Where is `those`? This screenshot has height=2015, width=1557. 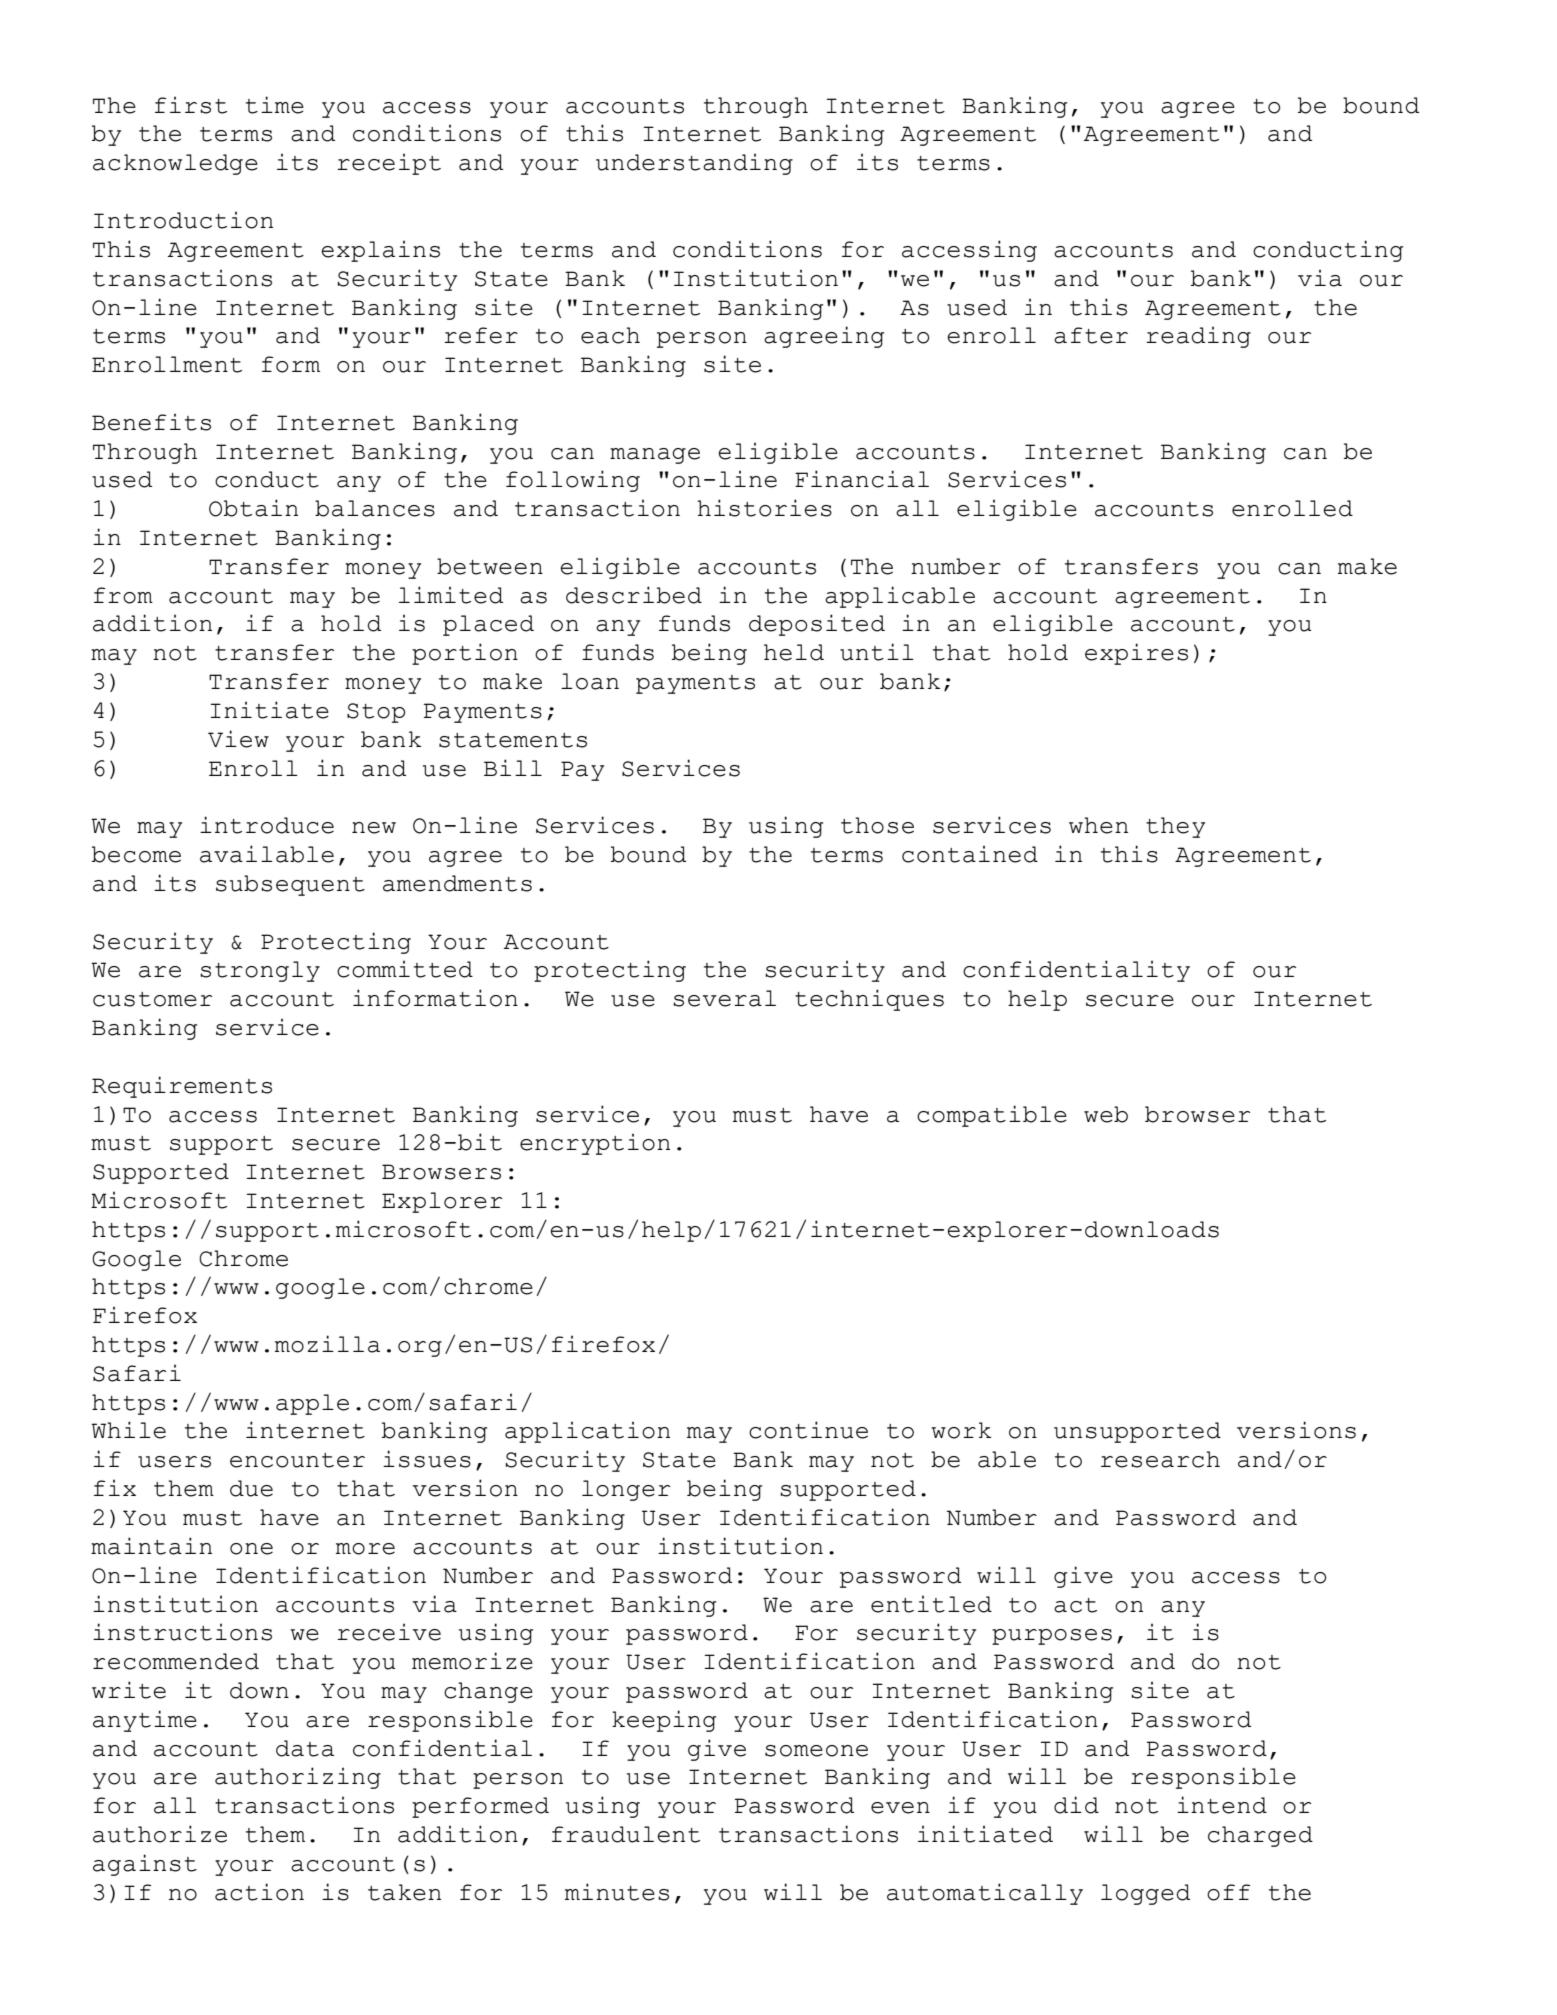
those is located at coordinates (877, 825).
